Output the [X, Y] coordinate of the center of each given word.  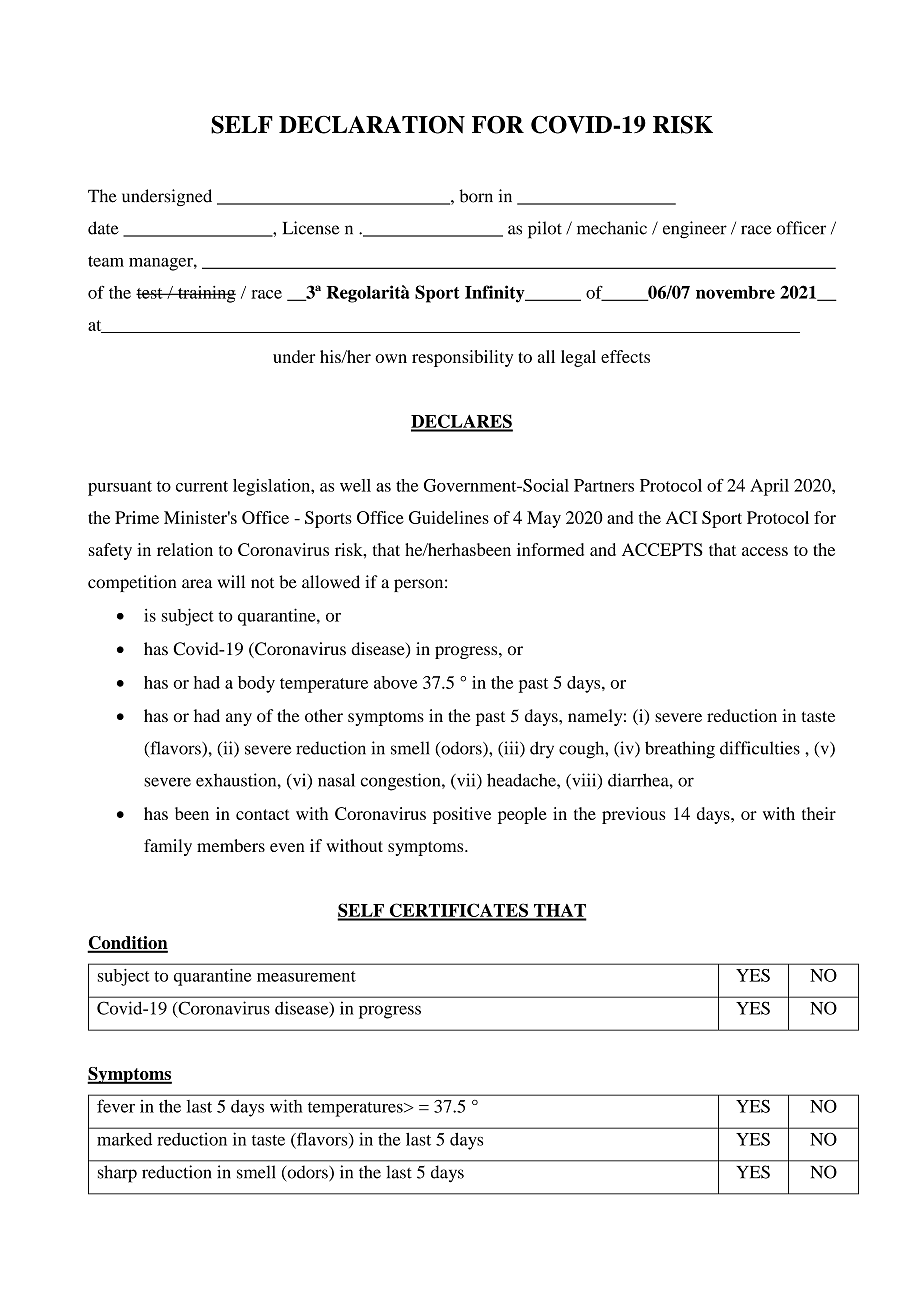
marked [124, 1139]
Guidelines [449, 517]
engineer [695, 230]
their [819, 813]
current [202, 486]
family [168, 847]
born [476, 196]
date [103, 228]
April [769, 487]
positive [462, 815]
